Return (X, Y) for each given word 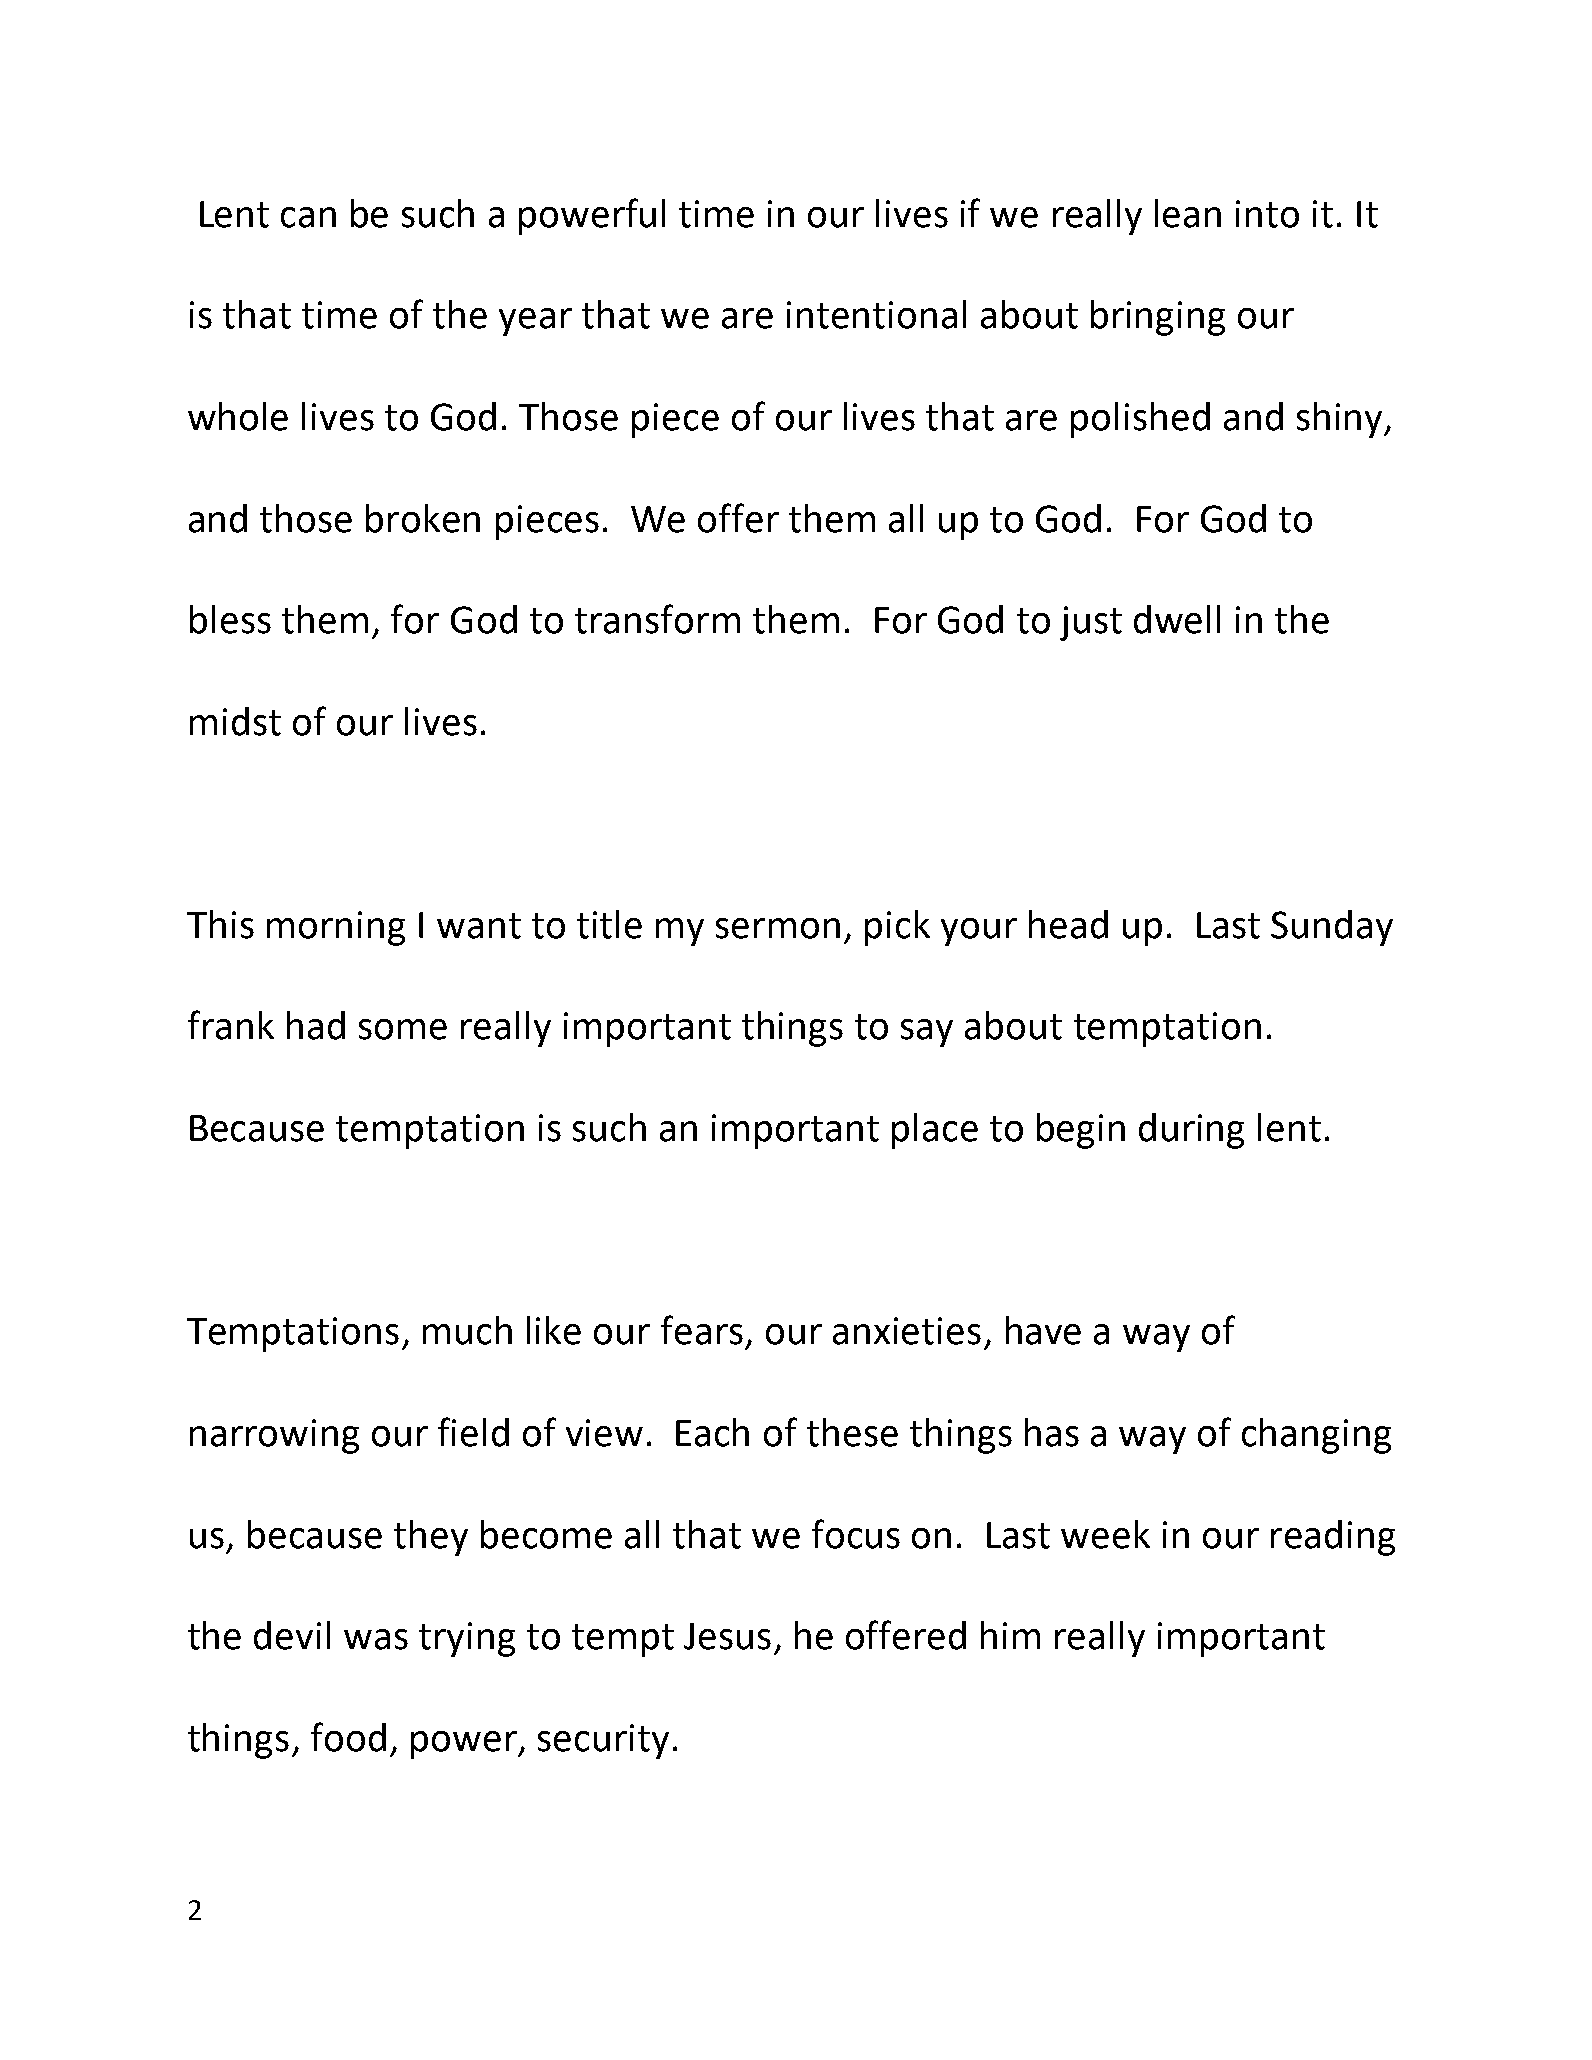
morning (336, 928)
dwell (1177, 619)
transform (657, 619)
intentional (876, 314)
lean (1188, 213)
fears (702, 1330)
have (1043, 1330)
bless (230, 619)
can (308, 217)
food (348, 1737)
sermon (778, 928)
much (467, 1330)
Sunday (1332, 928)
